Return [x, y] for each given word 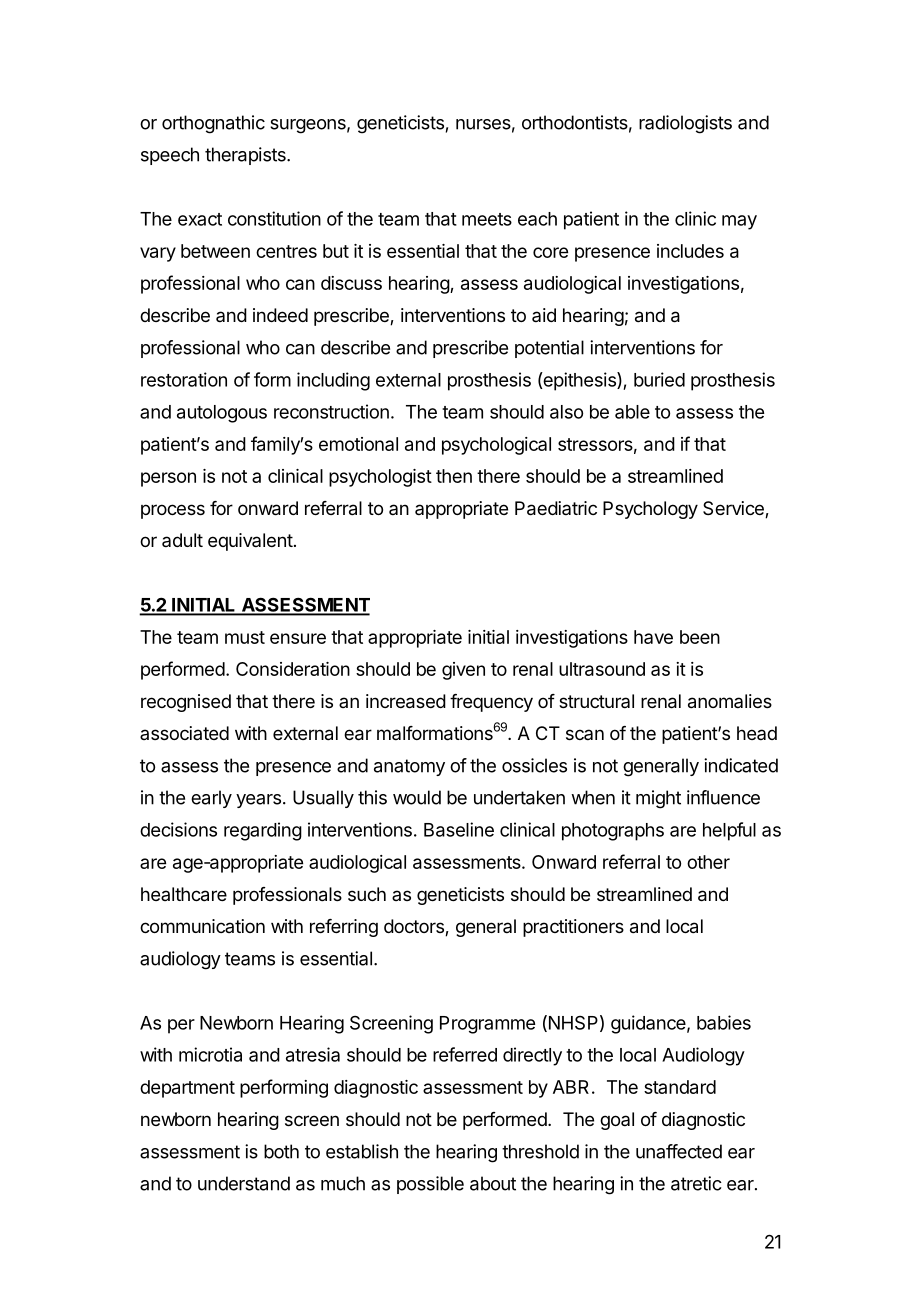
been [700, 637]
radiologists [685, 124]
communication [202, 926]
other [708, 862]
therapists [246, 156]
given [463, 671]
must [245, 637]
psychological [496, 446]
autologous [222, 414]
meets [487, 219]
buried [659, 379]
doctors [415, 927]
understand [244, 1183]
